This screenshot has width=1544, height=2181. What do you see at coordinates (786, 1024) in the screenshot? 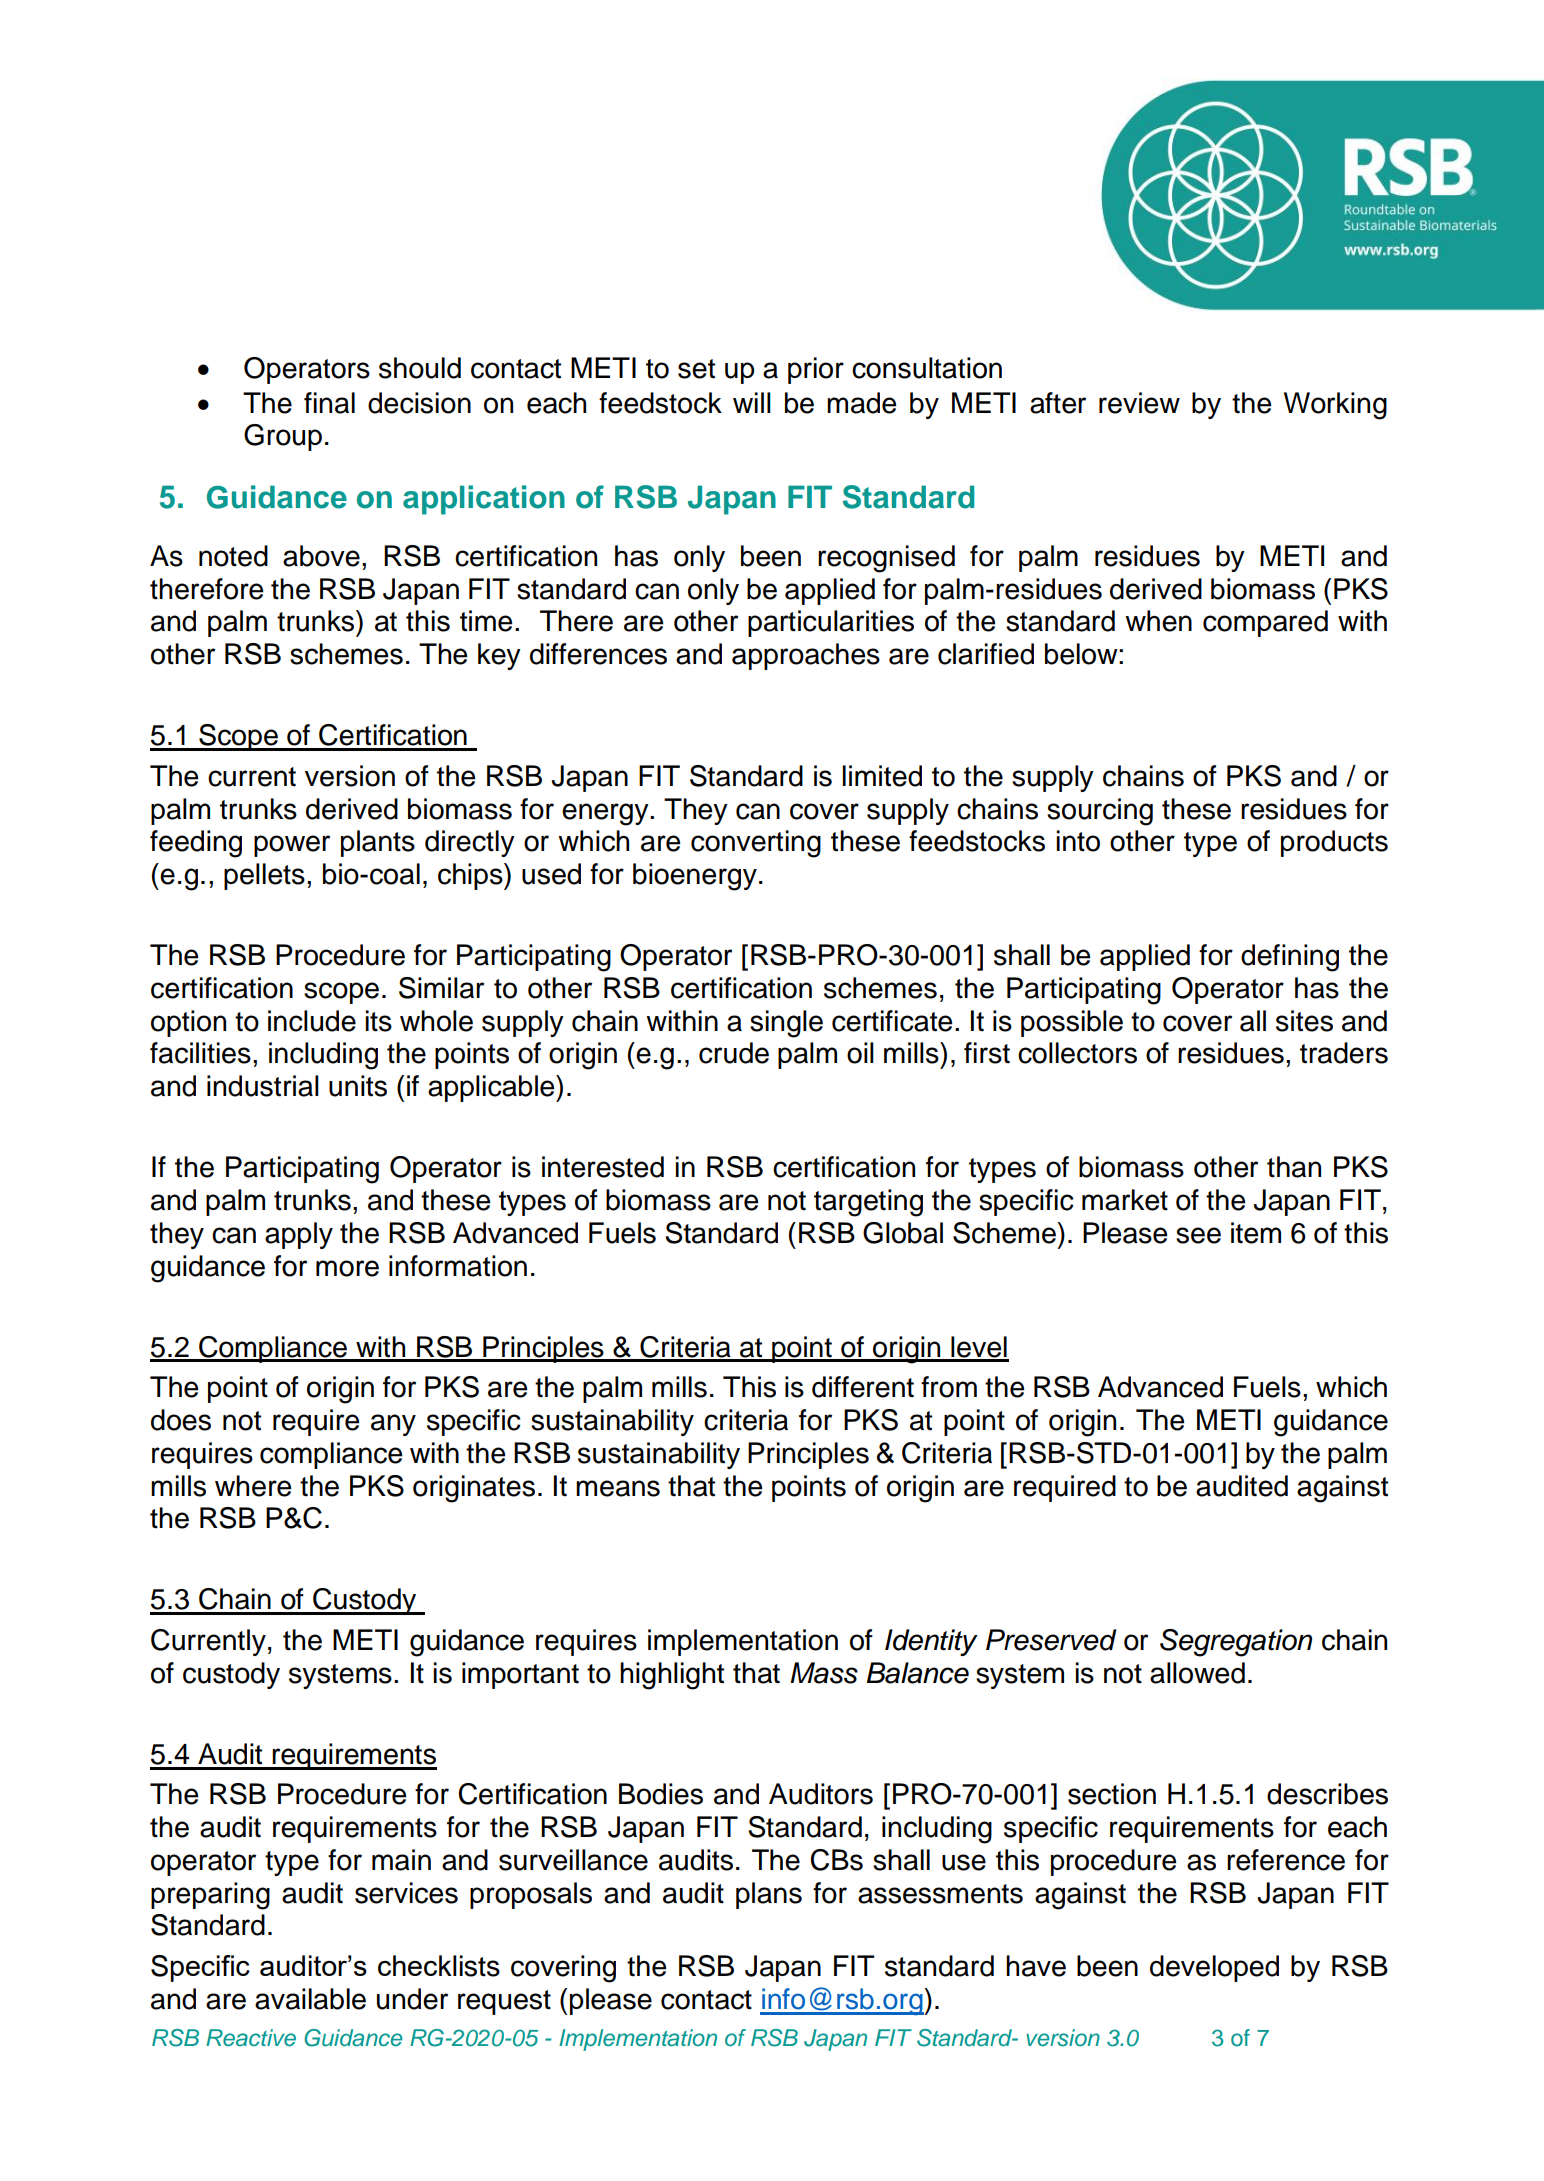
I see `single` at bounding box center [786, 1024].
